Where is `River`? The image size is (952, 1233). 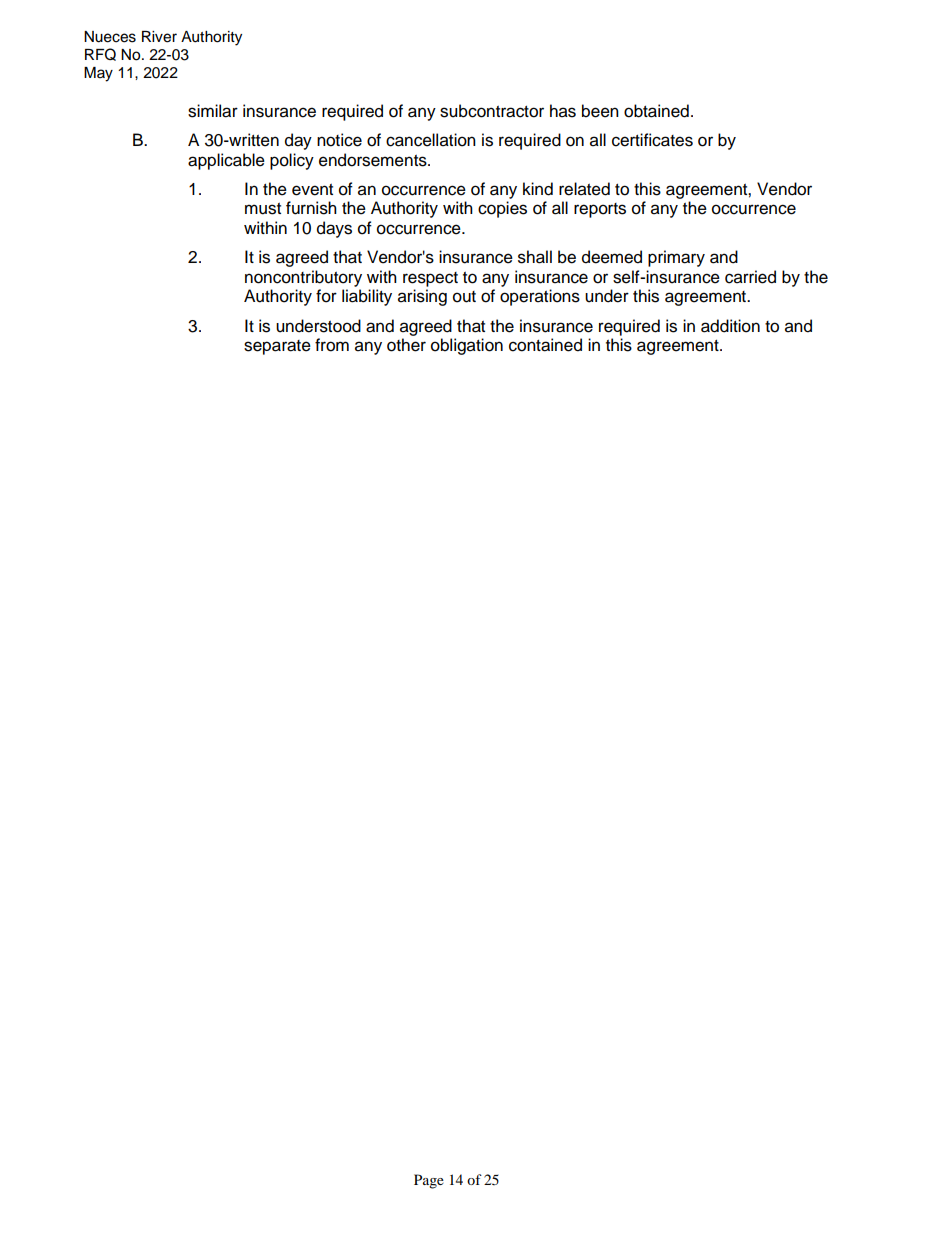 River is located at coordinates (159, 37).
